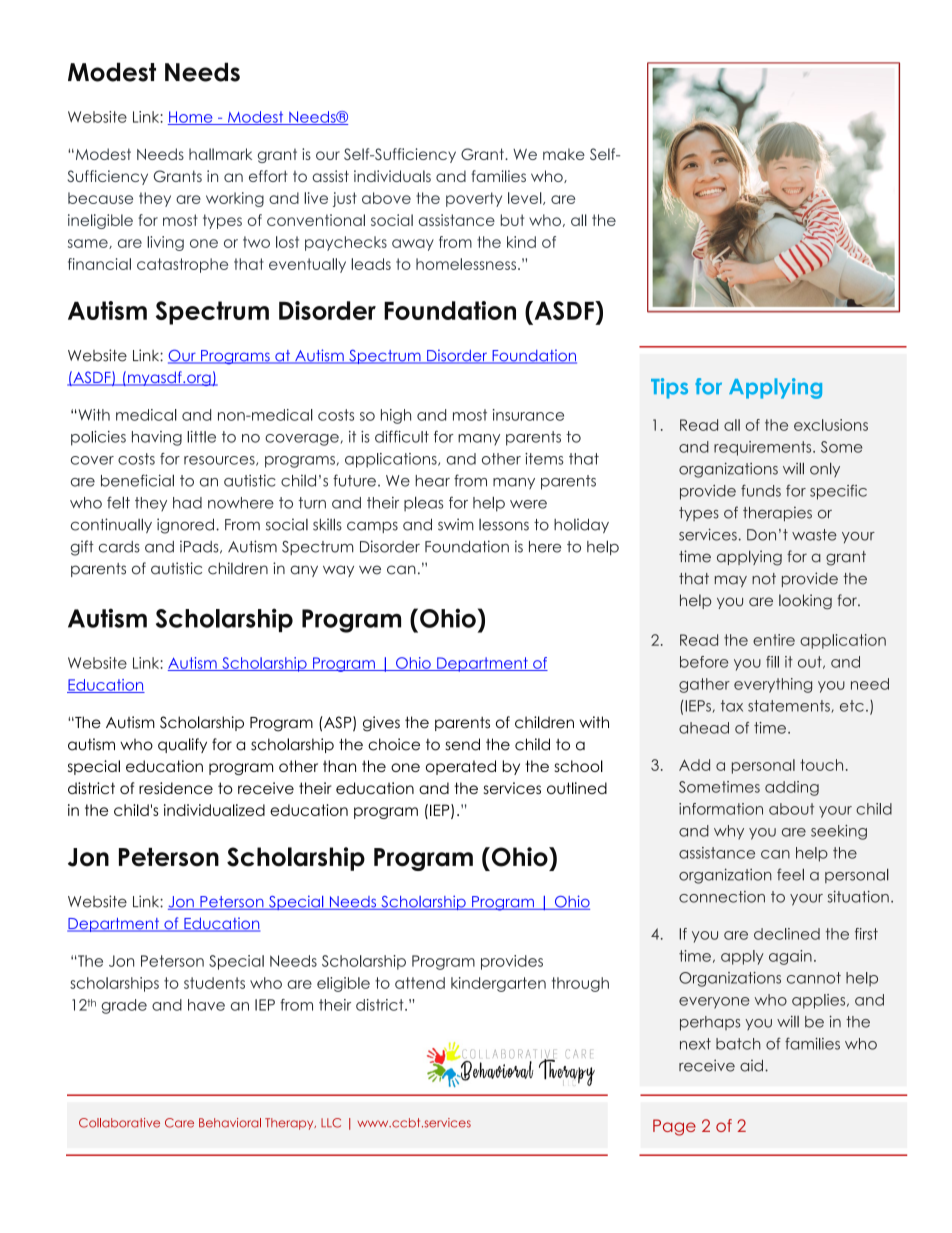  I want to click on send, so click(462, 744).
